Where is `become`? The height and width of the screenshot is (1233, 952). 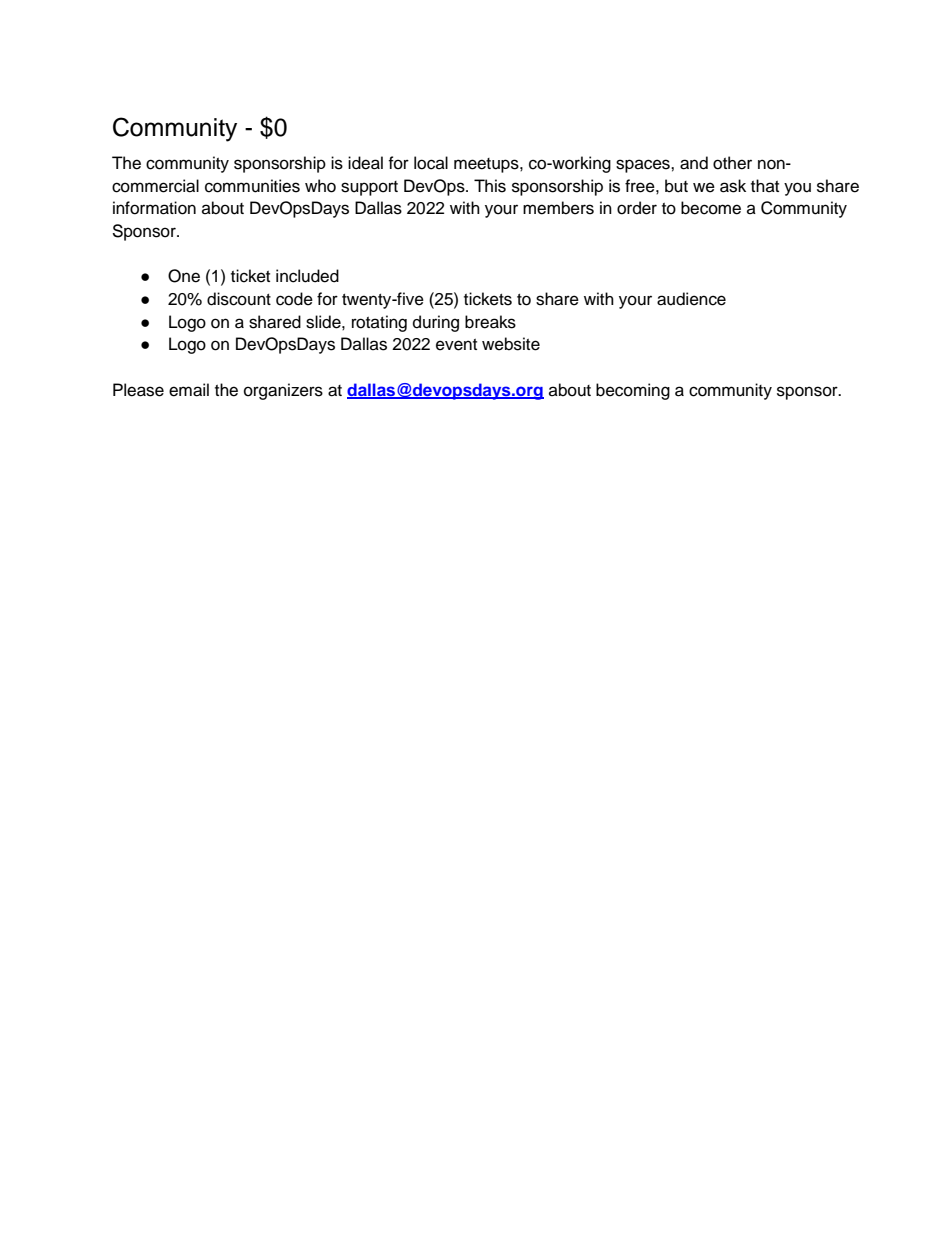
become is located at coordinates (711, 208).
